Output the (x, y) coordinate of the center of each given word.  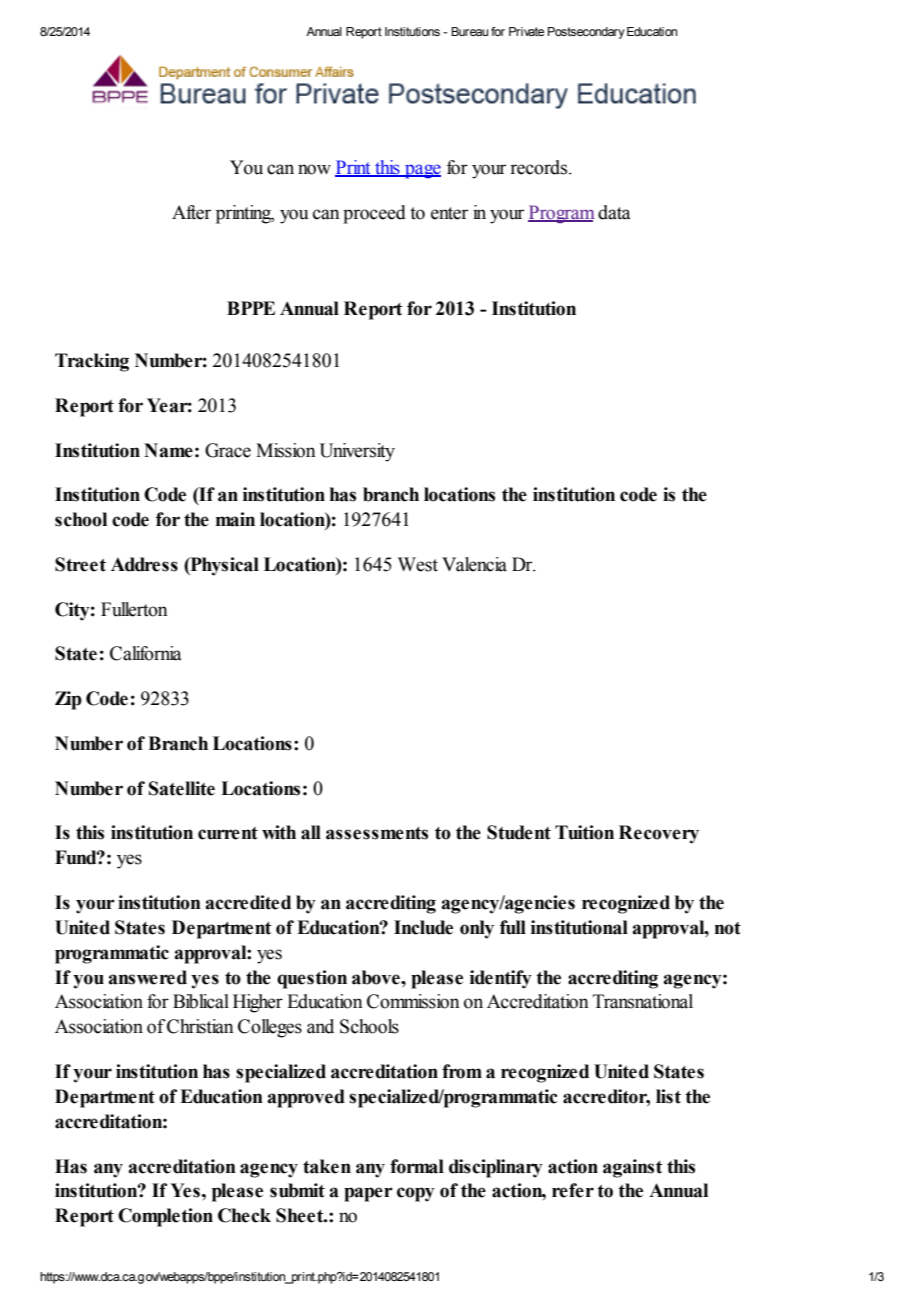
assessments (377, 833)
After (191, 212)
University (357, 452)
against (633, 1168)
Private (526, 31)
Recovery (659, 834)
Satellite (182, 788)
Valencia (474, 564)
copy (416, 1194)
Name (168, 450)
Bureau (469, 31)
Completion (165, 1217)
